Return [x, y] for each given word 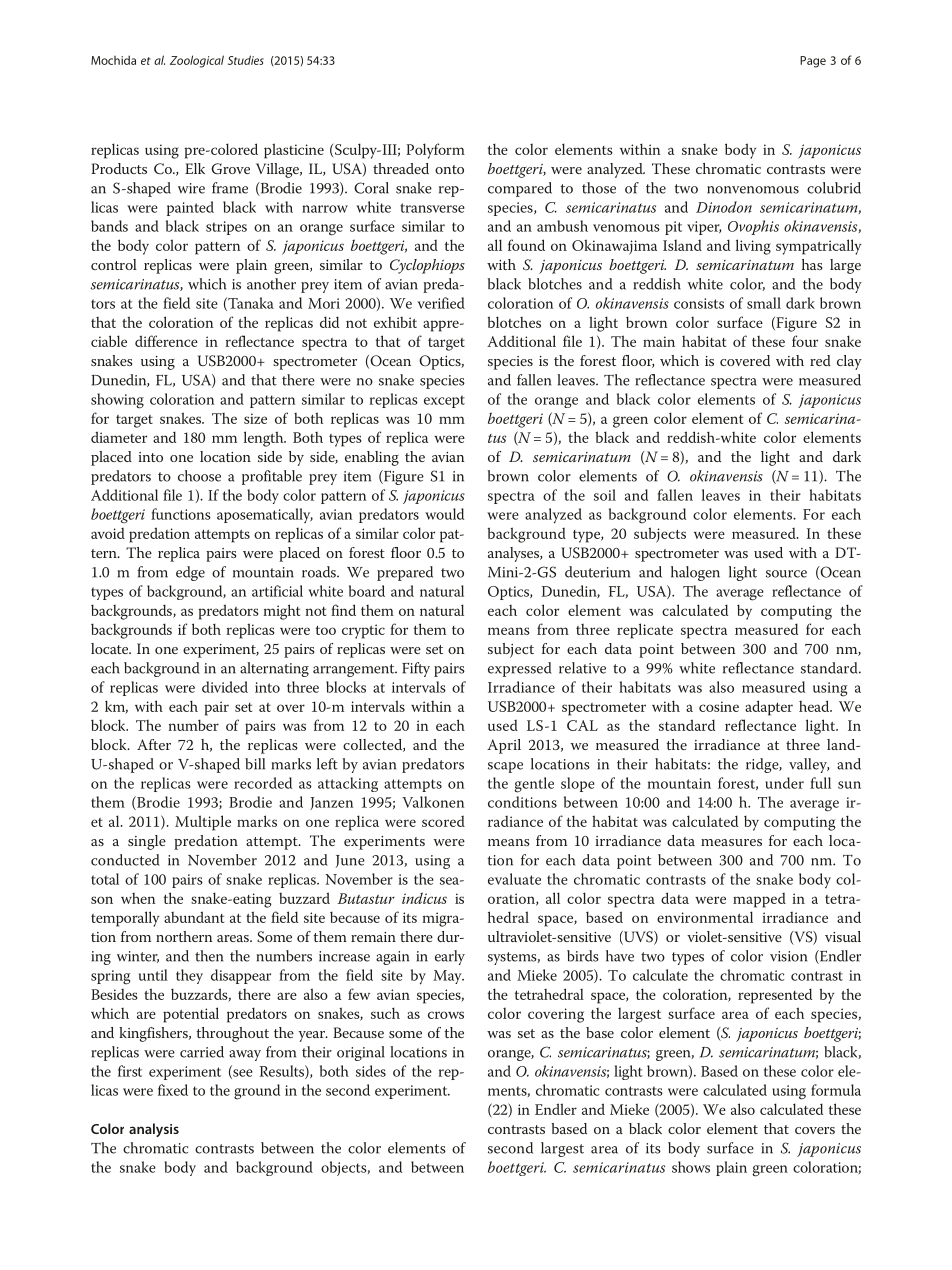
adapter [769, 708]
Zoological [197, 61]
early [450, 957]
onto [449, 169]
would [444, 514]
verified [441, 303]
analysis [154, 1130]
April [504, 746]
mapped [759, 900]
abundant [194, 917]
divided [225, 687]
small [764, 303]
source [786, 574]
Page [813, 62]
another [271, 284]
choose [199, 476]
